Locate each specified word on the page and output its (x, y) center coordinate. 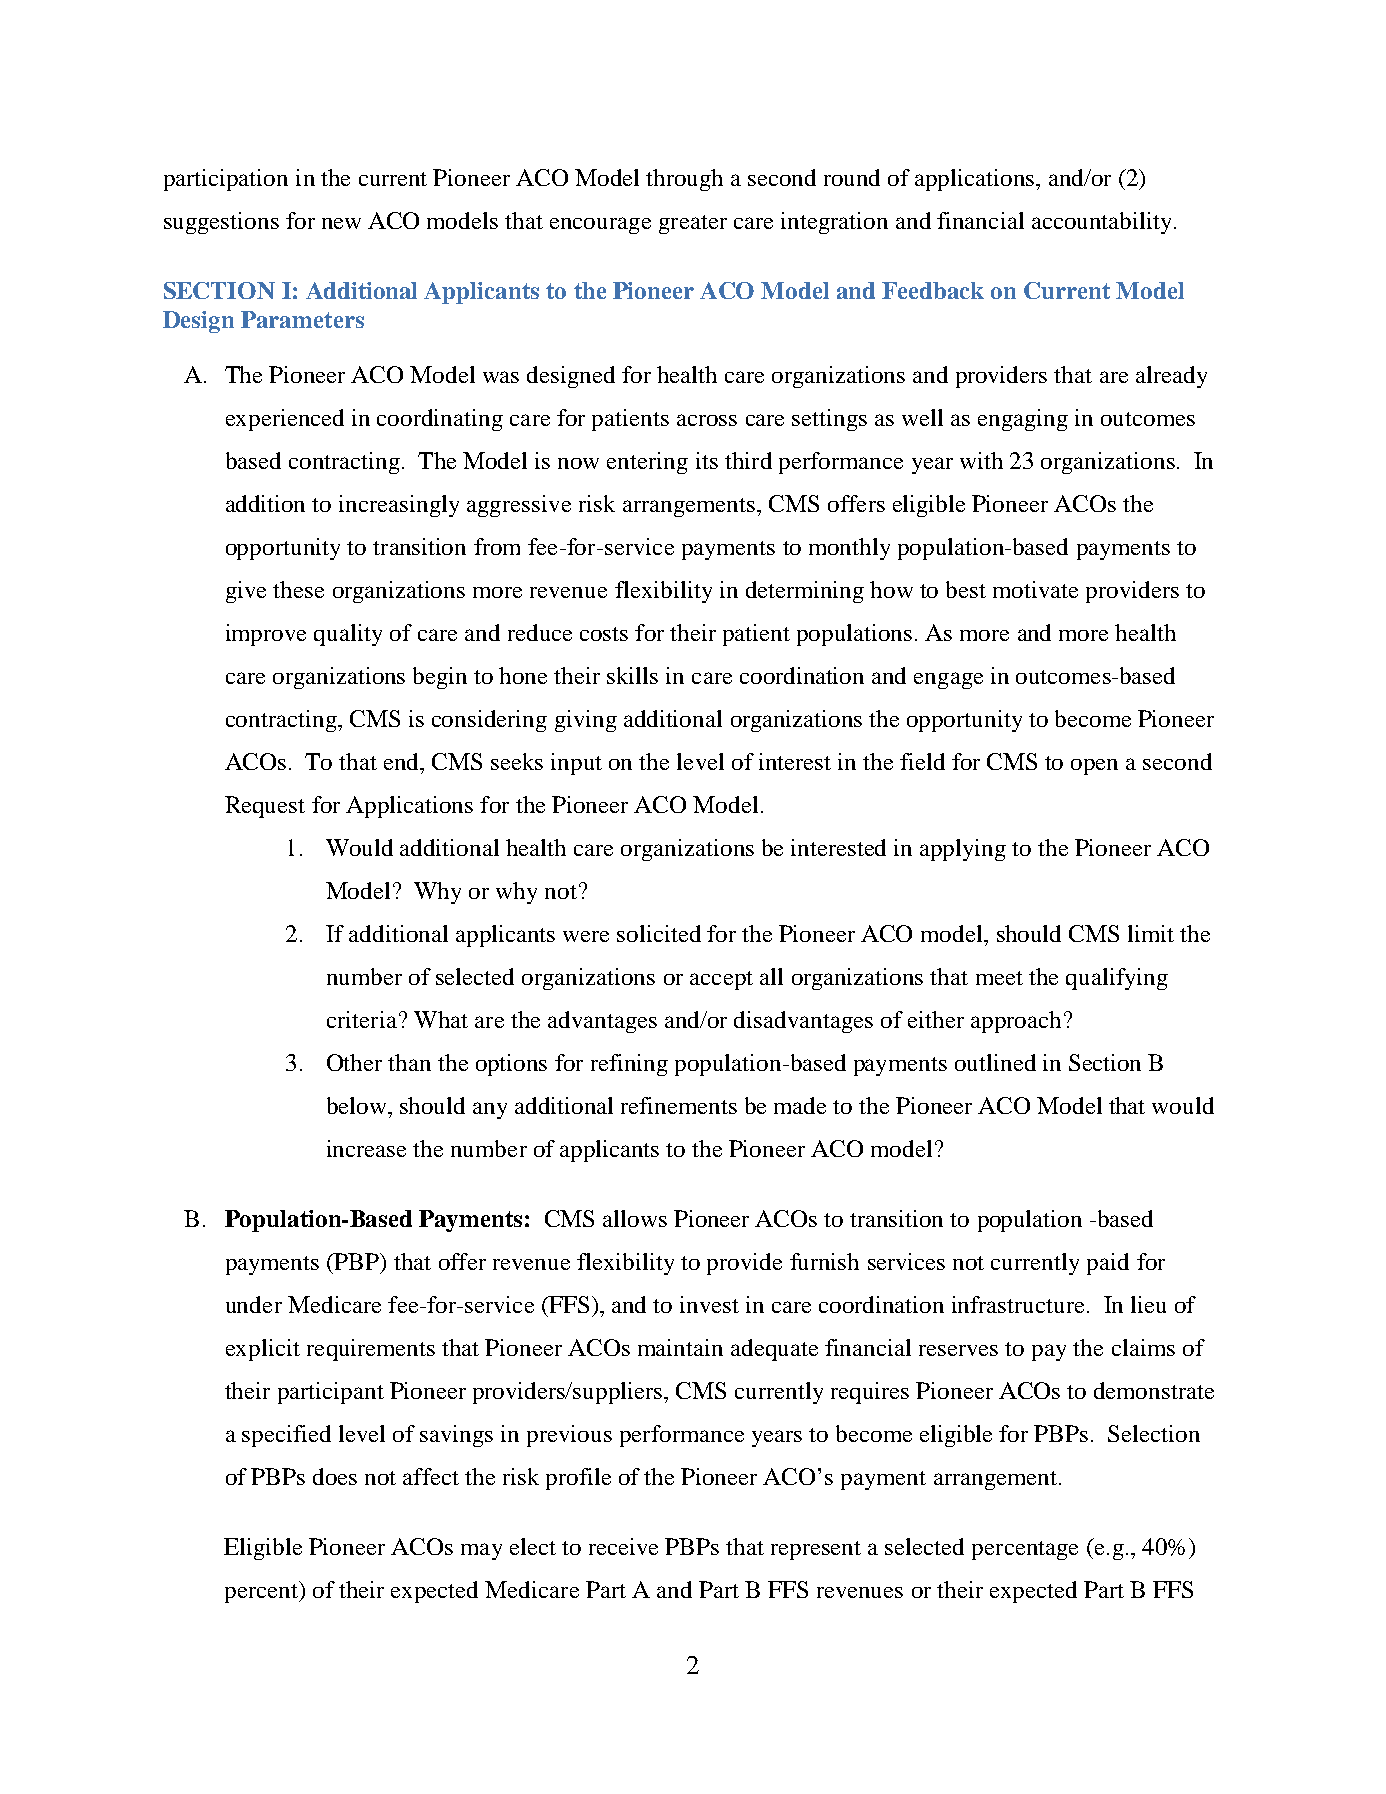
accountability (1101, 223)
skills (632, 675)
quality (348, 635)
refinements (679, 1105)
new (341, 223)
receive (623, 1546)
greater (693, 224)
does (335, 1476)
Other (354, 1062)
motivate (1035, 589)
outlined (995, 1062)
